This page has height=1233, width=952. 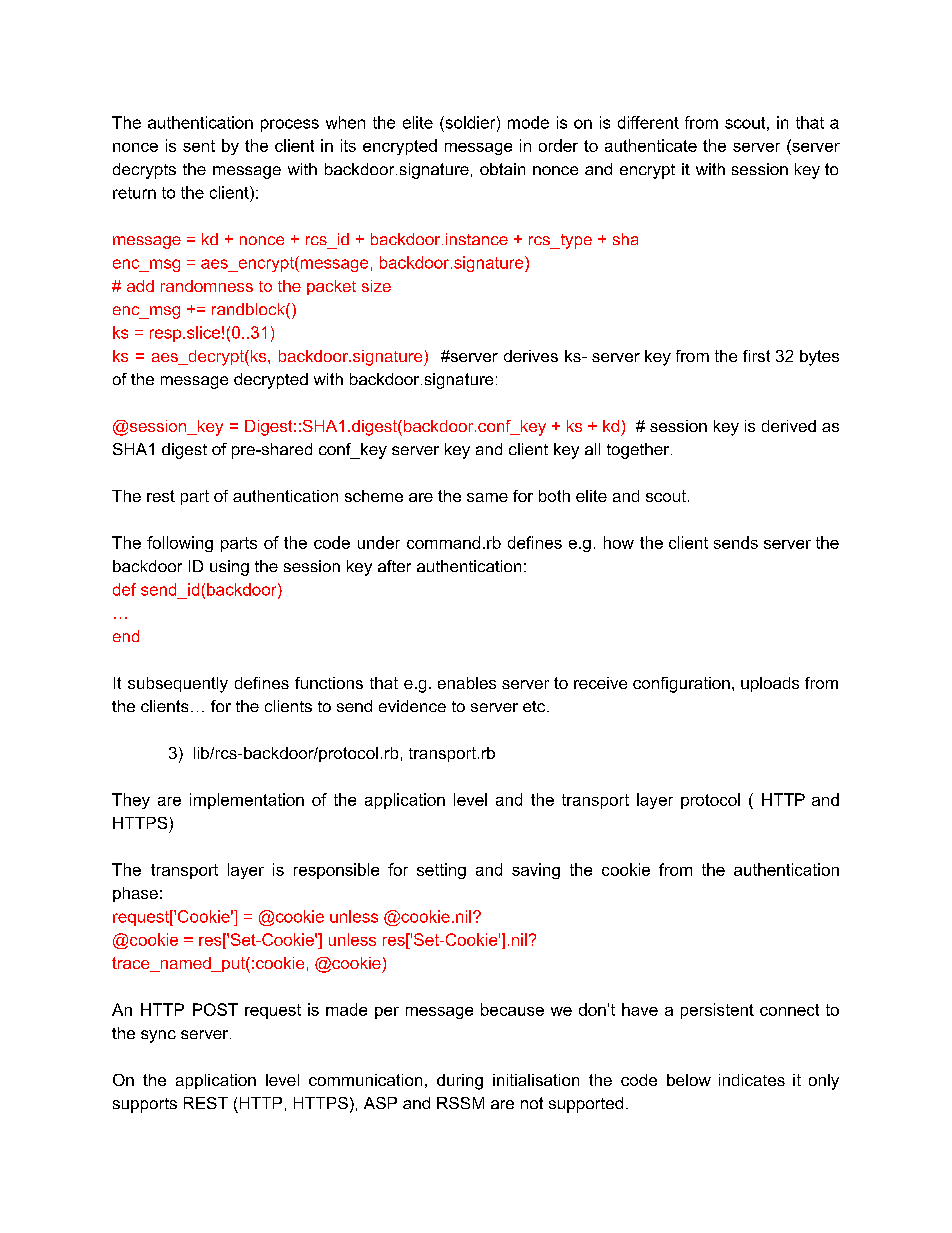 I want to click on enables, so click(x=467, y=683).
